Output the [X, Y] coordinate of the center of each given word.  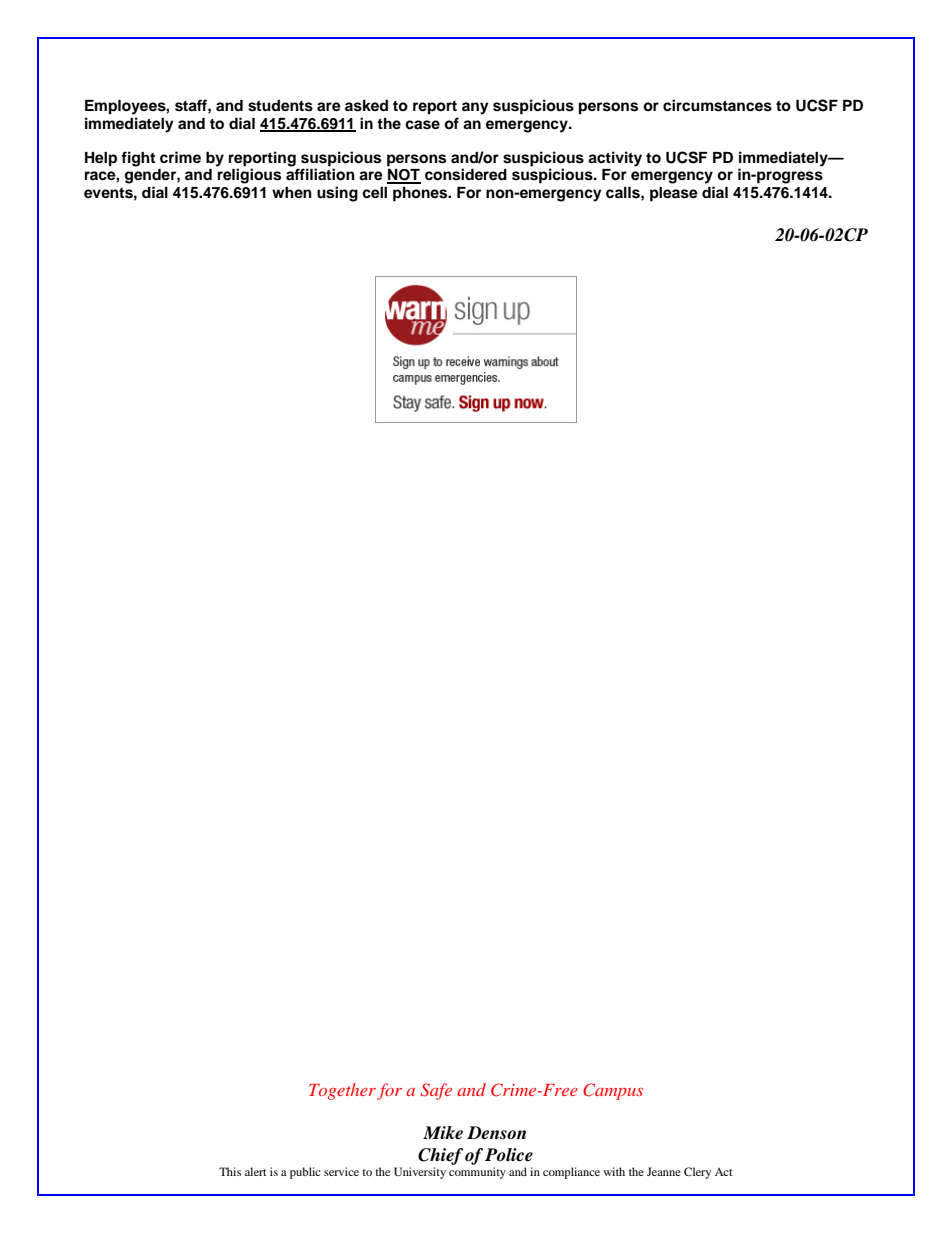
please [674, 194]
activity [615, 159]
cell [374, 193]
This [230, 1171]
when [292, 192]
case [422, 125]
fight [138, 159]
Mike [443, 1133]
